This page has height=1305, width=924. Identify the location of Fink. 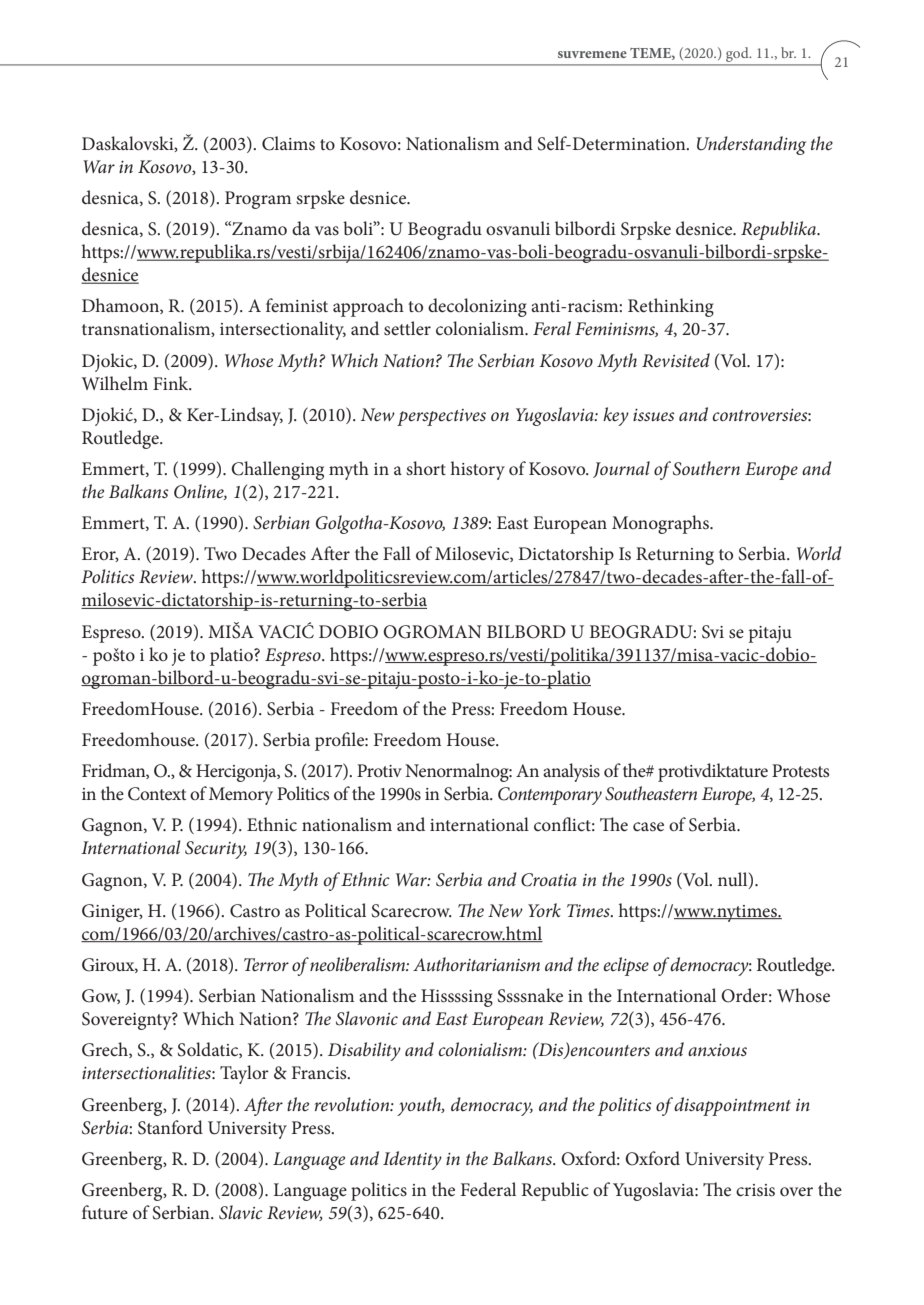
(172, 383).
